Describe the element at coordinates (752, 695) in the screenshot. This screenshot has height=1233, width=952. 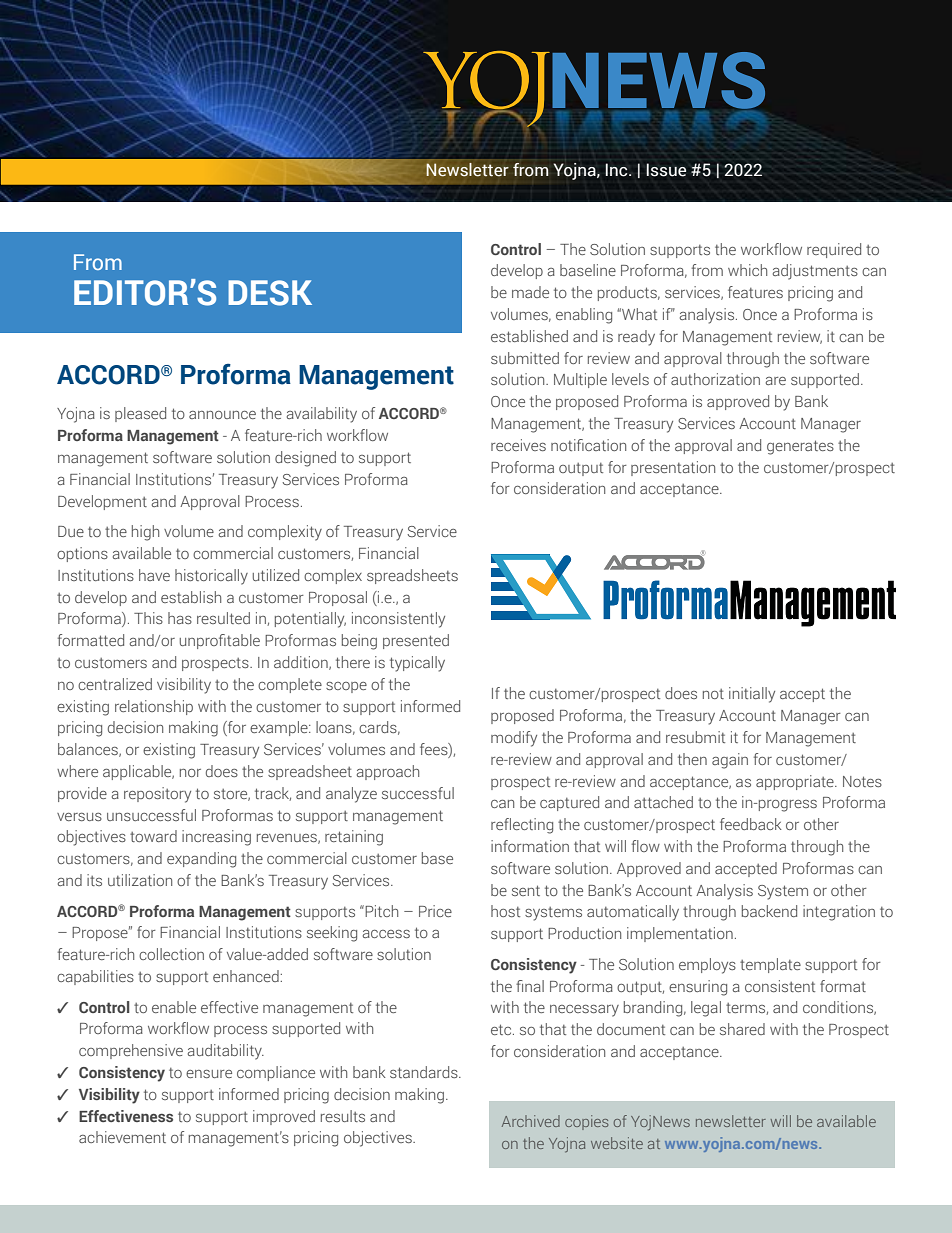
I see `initially` at that location.
